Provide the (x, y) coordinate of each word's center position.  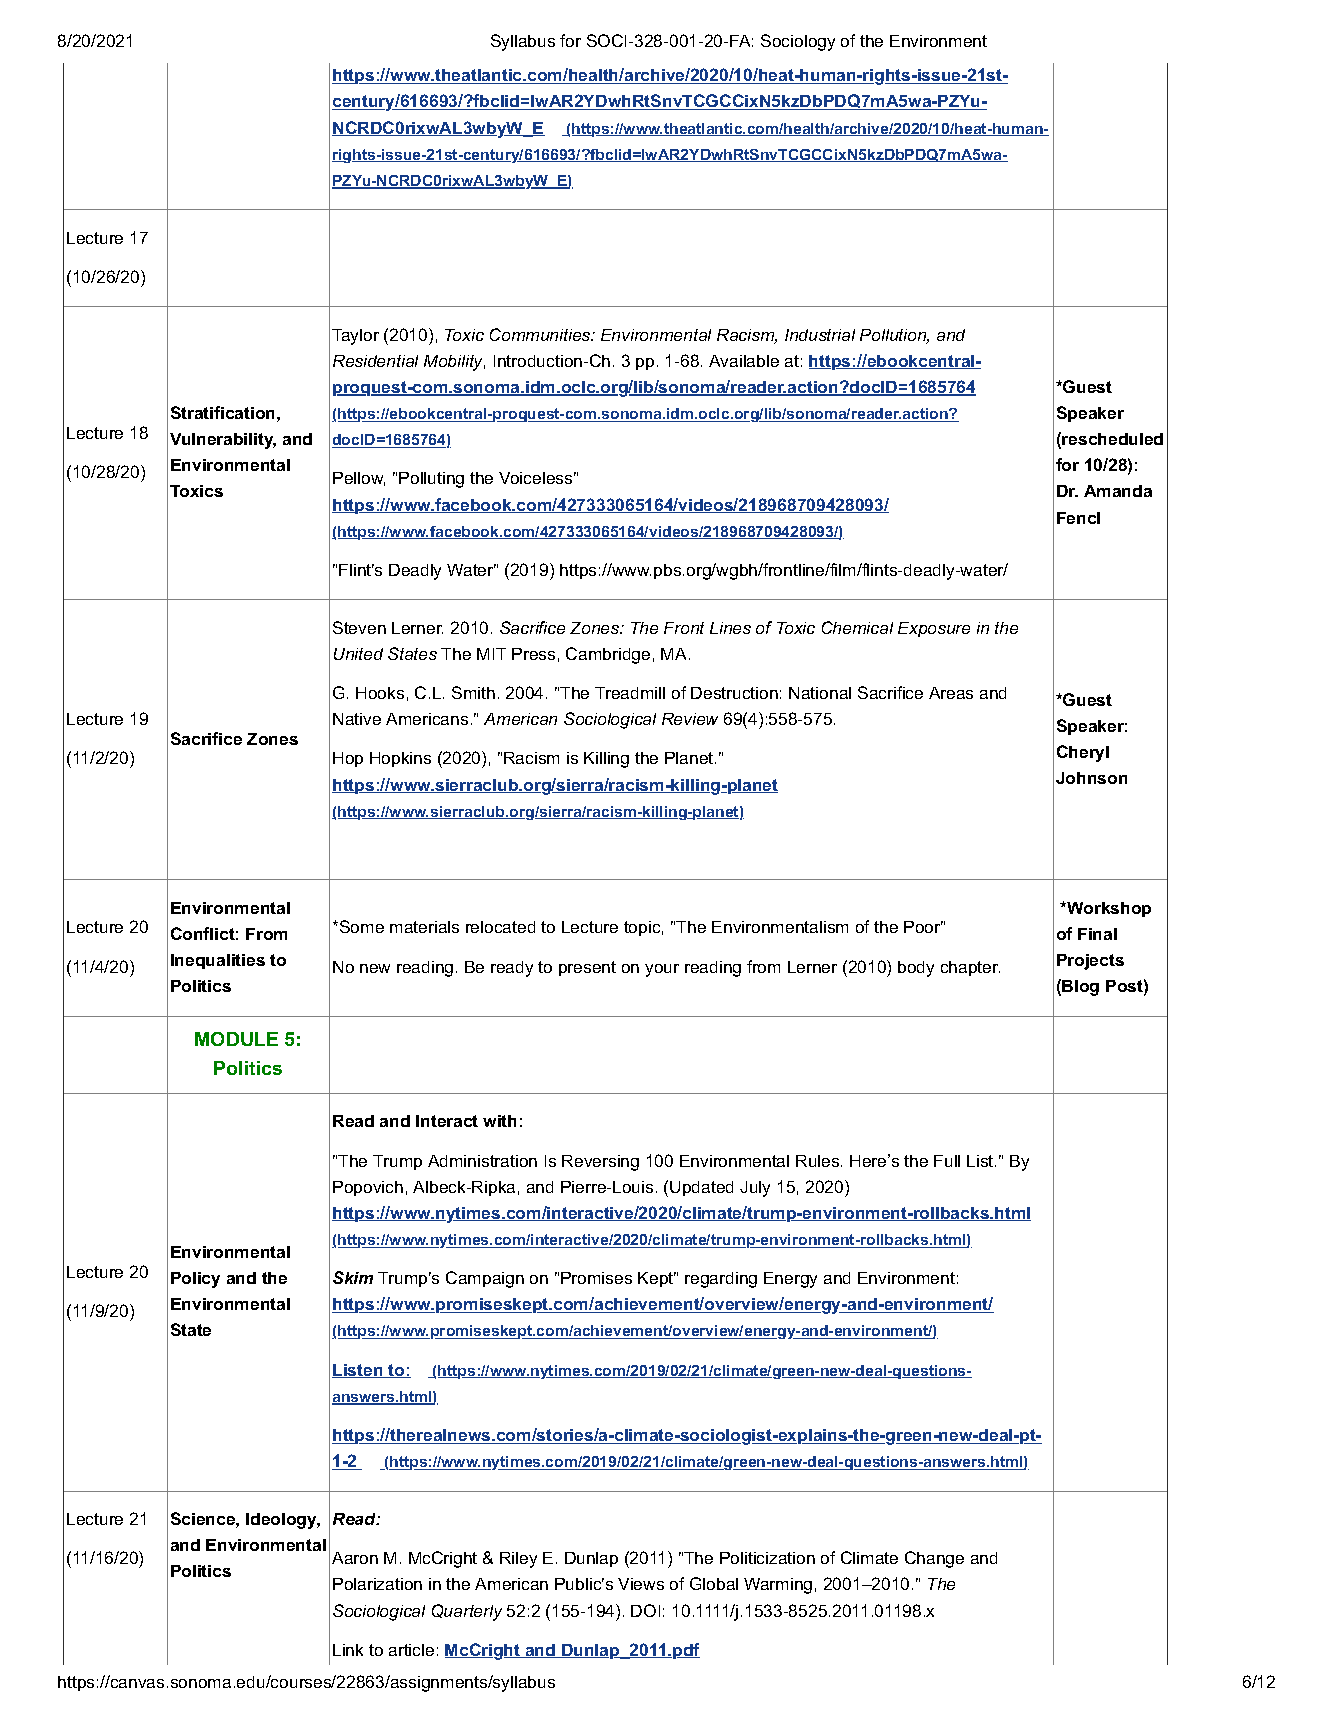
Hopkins (400, 759)
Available (744, 361)
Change (934, 1559)
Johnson (1091, 778)
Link (348, 1650)
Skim (353, 1277)
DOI (645, 1610)
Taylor (355, 337)
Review (690, 719)
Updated (701, 1188)
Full (947, 1161)
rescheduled (1112, 439)
